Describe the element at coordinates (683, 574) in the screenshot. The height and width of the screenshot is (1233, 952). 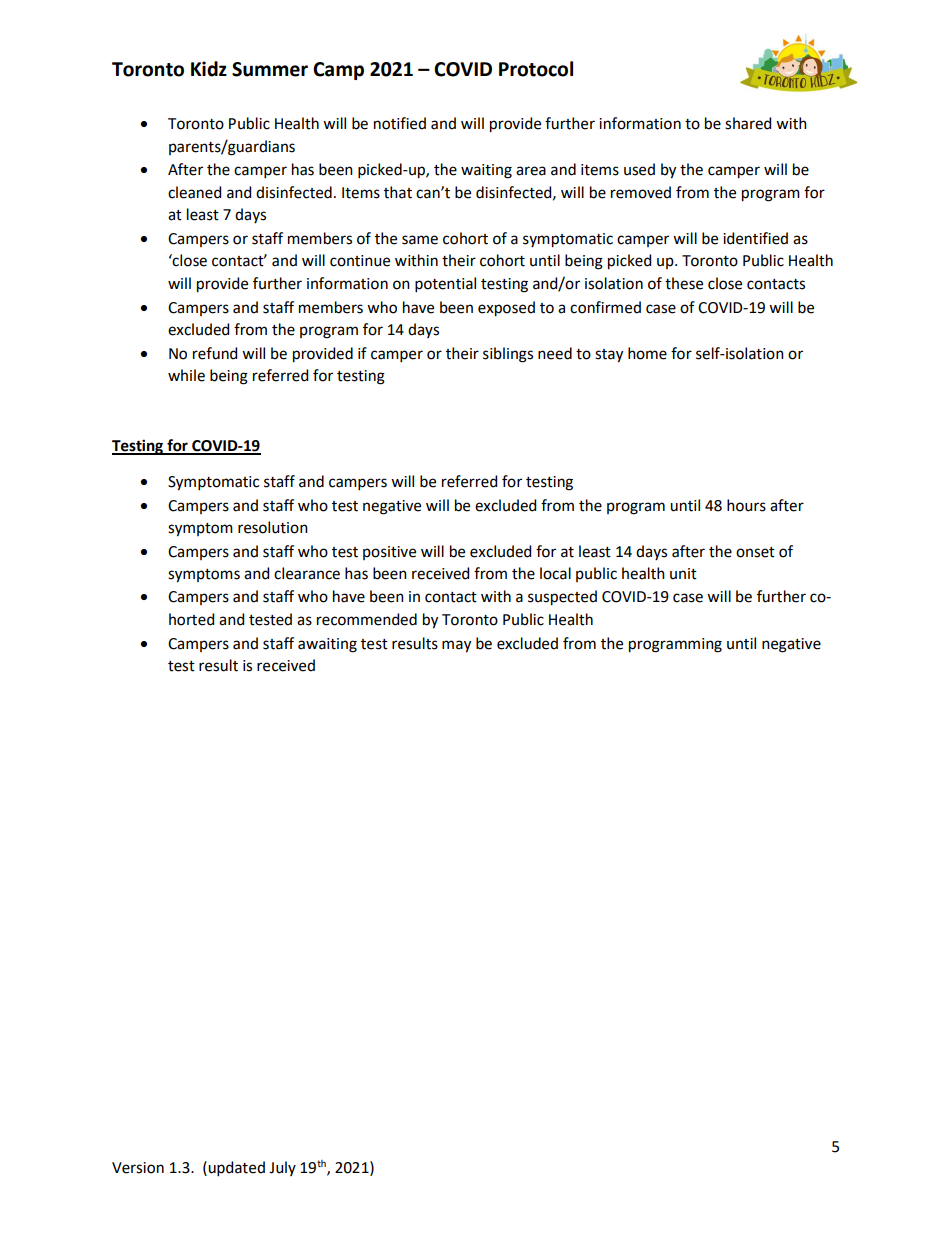
I see `unit` at that location.
